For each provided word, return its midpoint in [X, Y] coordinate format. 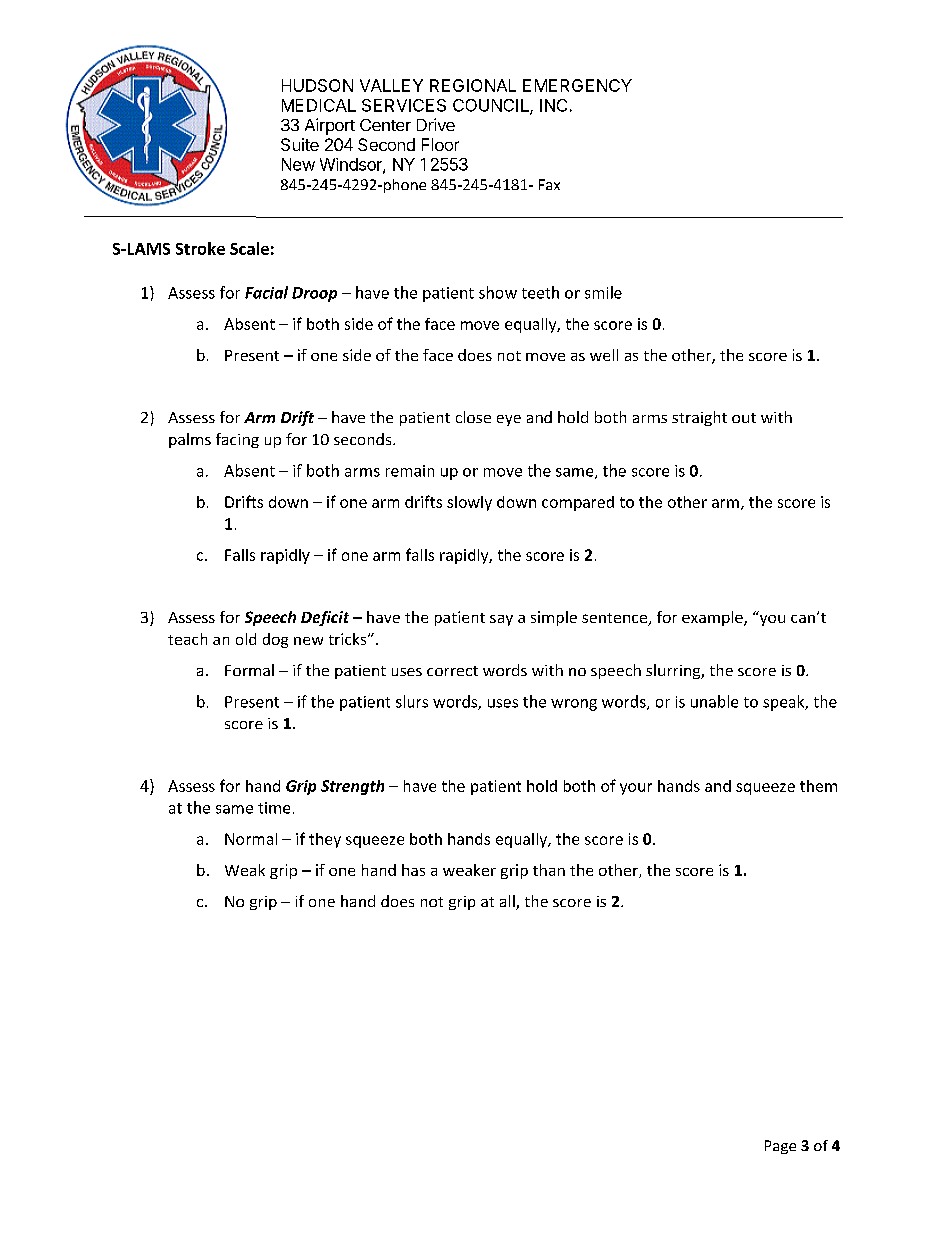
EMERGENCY [577, 85]
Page [780, 1147]
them [818, 786]
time [274, 808]
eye [509, 420]
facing [237, 440]
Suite [300, 144]
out [744, 418]
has [413, 870]
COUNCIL [492, 106]
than [549, 870]
